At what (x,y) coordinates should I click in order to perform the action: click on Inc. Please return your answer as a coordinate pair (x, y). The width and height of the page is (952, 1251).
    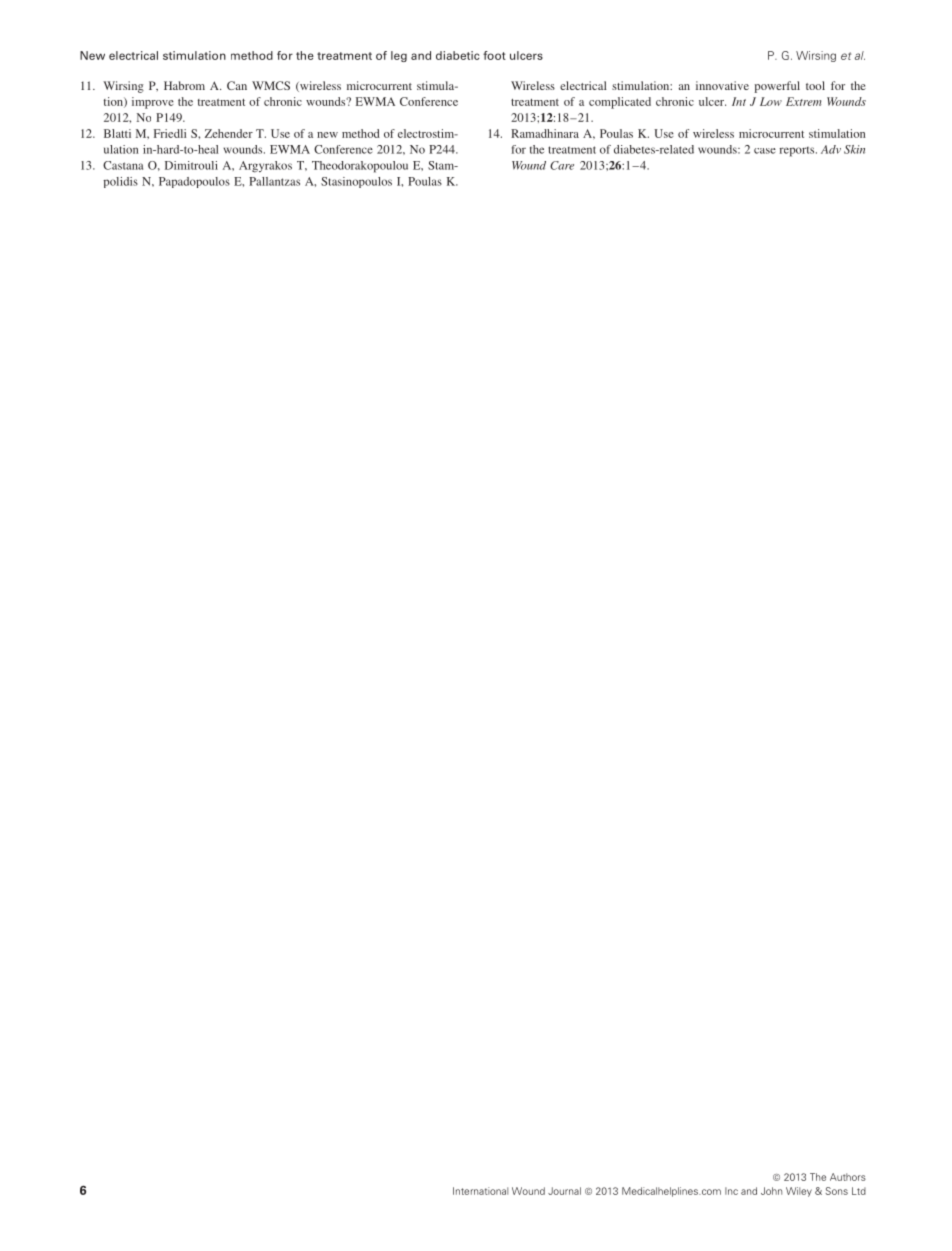
    Looking at the image, I should click on (731, 1191).
